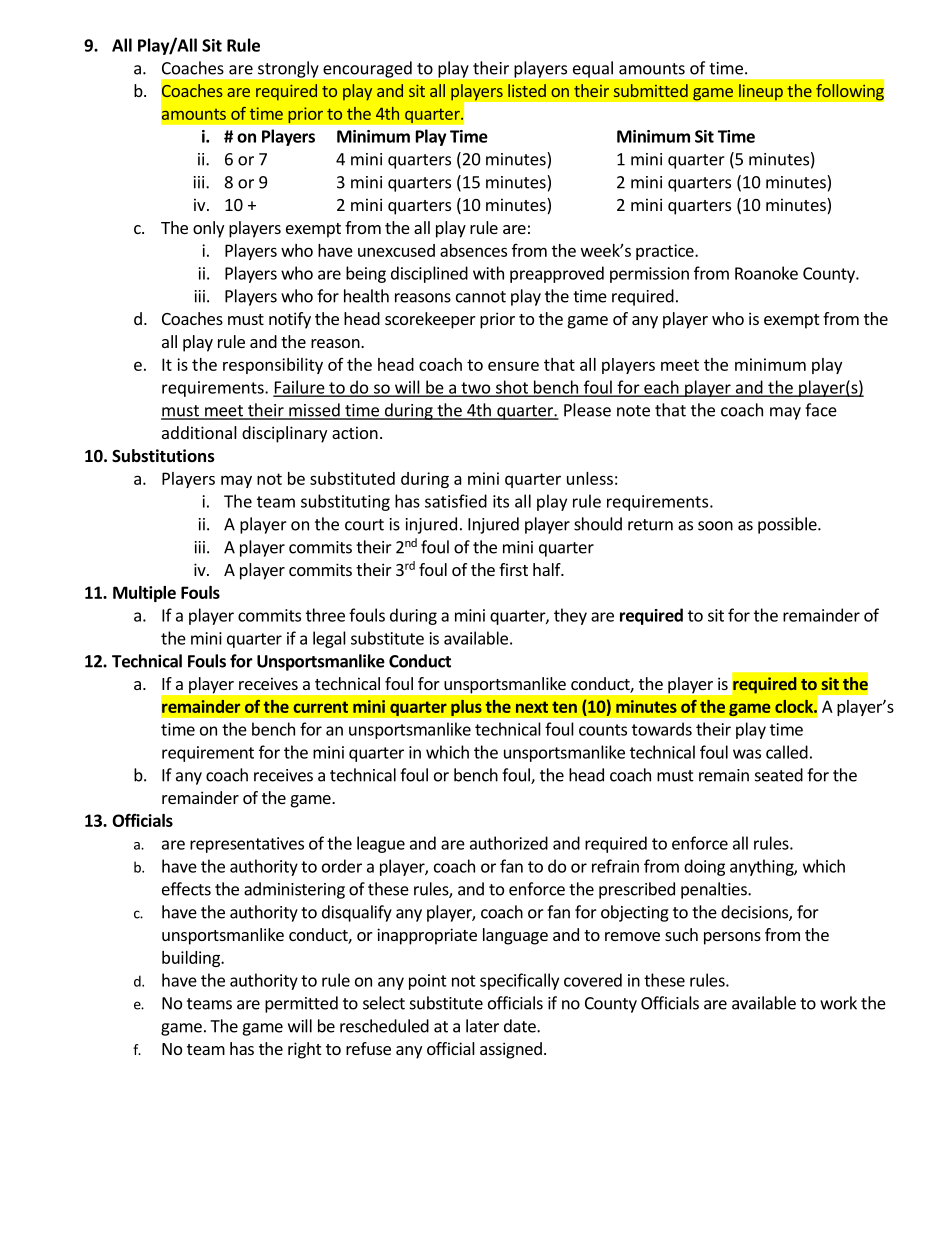 The image size is (952, 1233). I want to click on lineup, so click(761, 92).
